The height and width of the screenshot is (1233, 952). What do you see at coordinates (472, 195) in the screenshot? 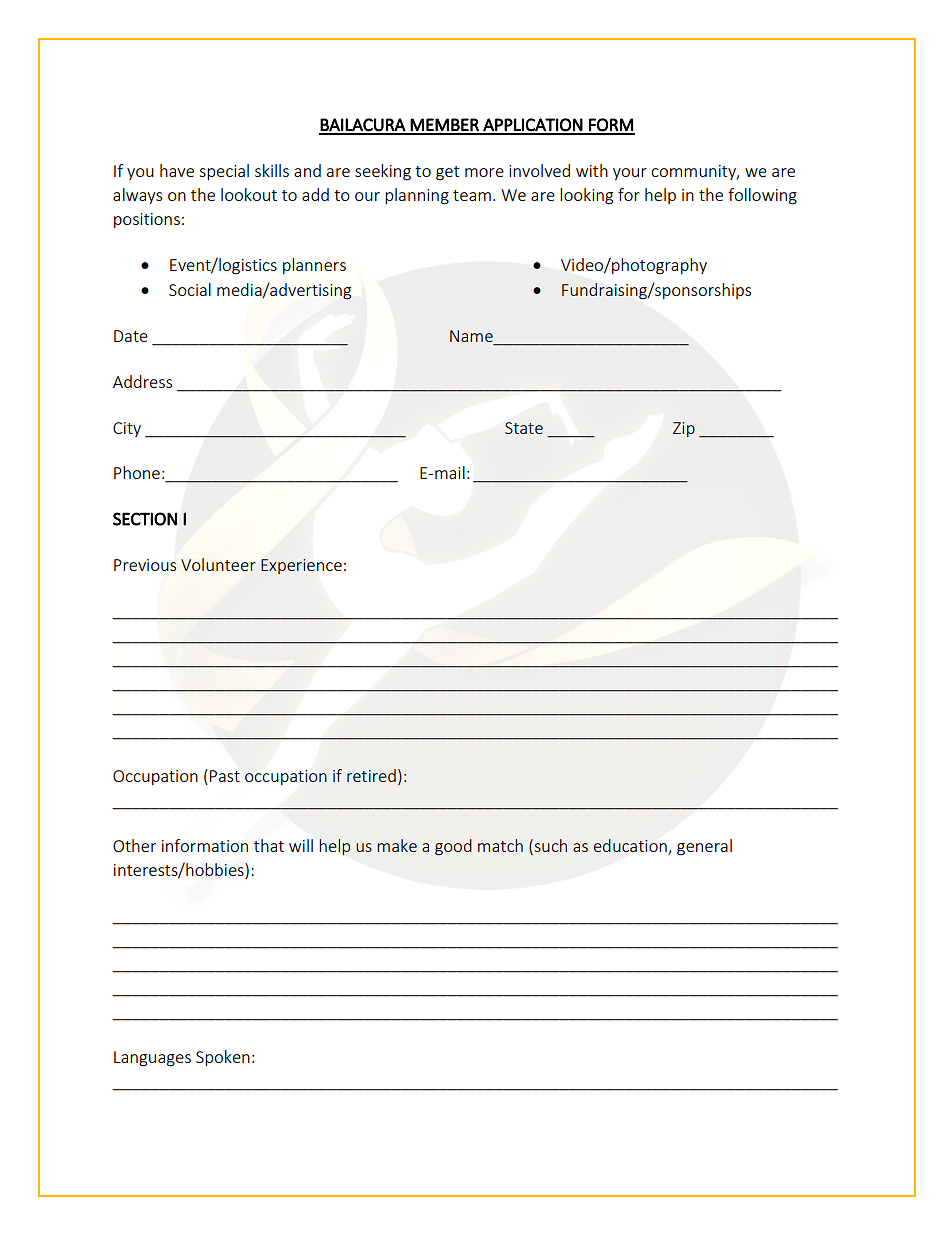
I see `team` at bounding box center [472, 195].
